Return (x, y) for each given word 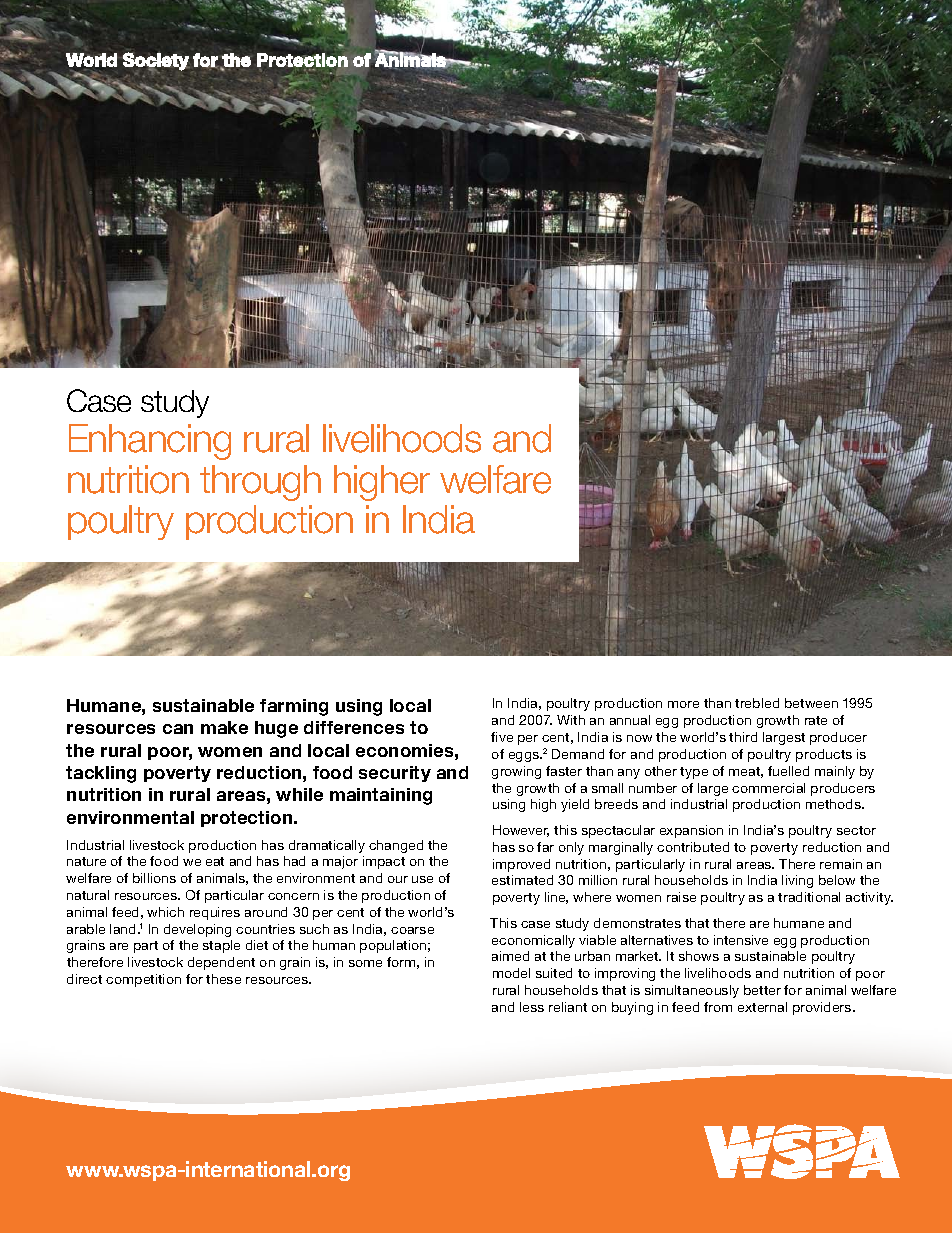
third (743, 737)
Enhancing (150, 442)
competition (143, 980)
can (178, 729)
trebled (757, 703)
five (502, 737)
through (260, 483)
